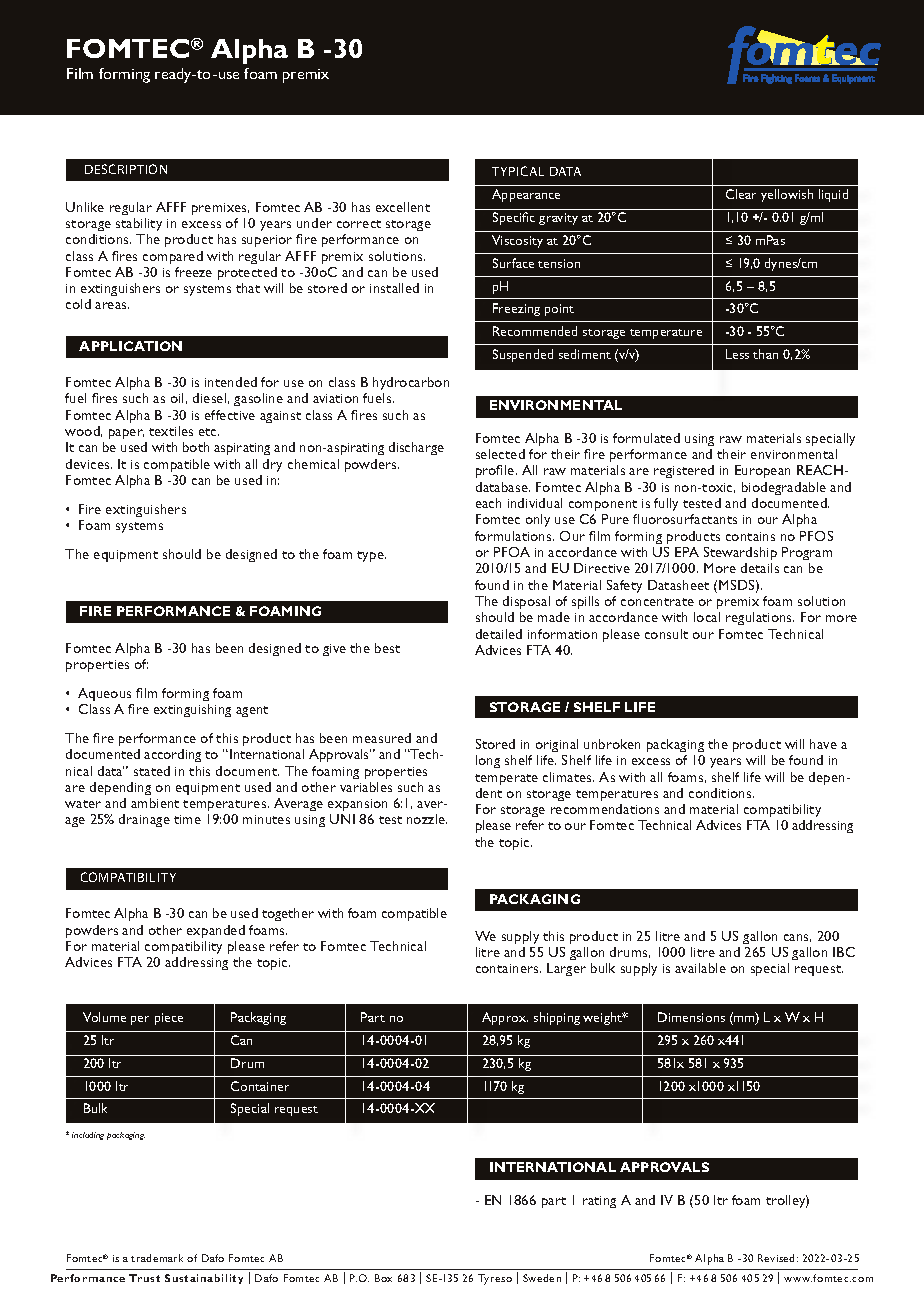 This image has height=1308, width=924. I want to click on Box, so click(383, 1278).
